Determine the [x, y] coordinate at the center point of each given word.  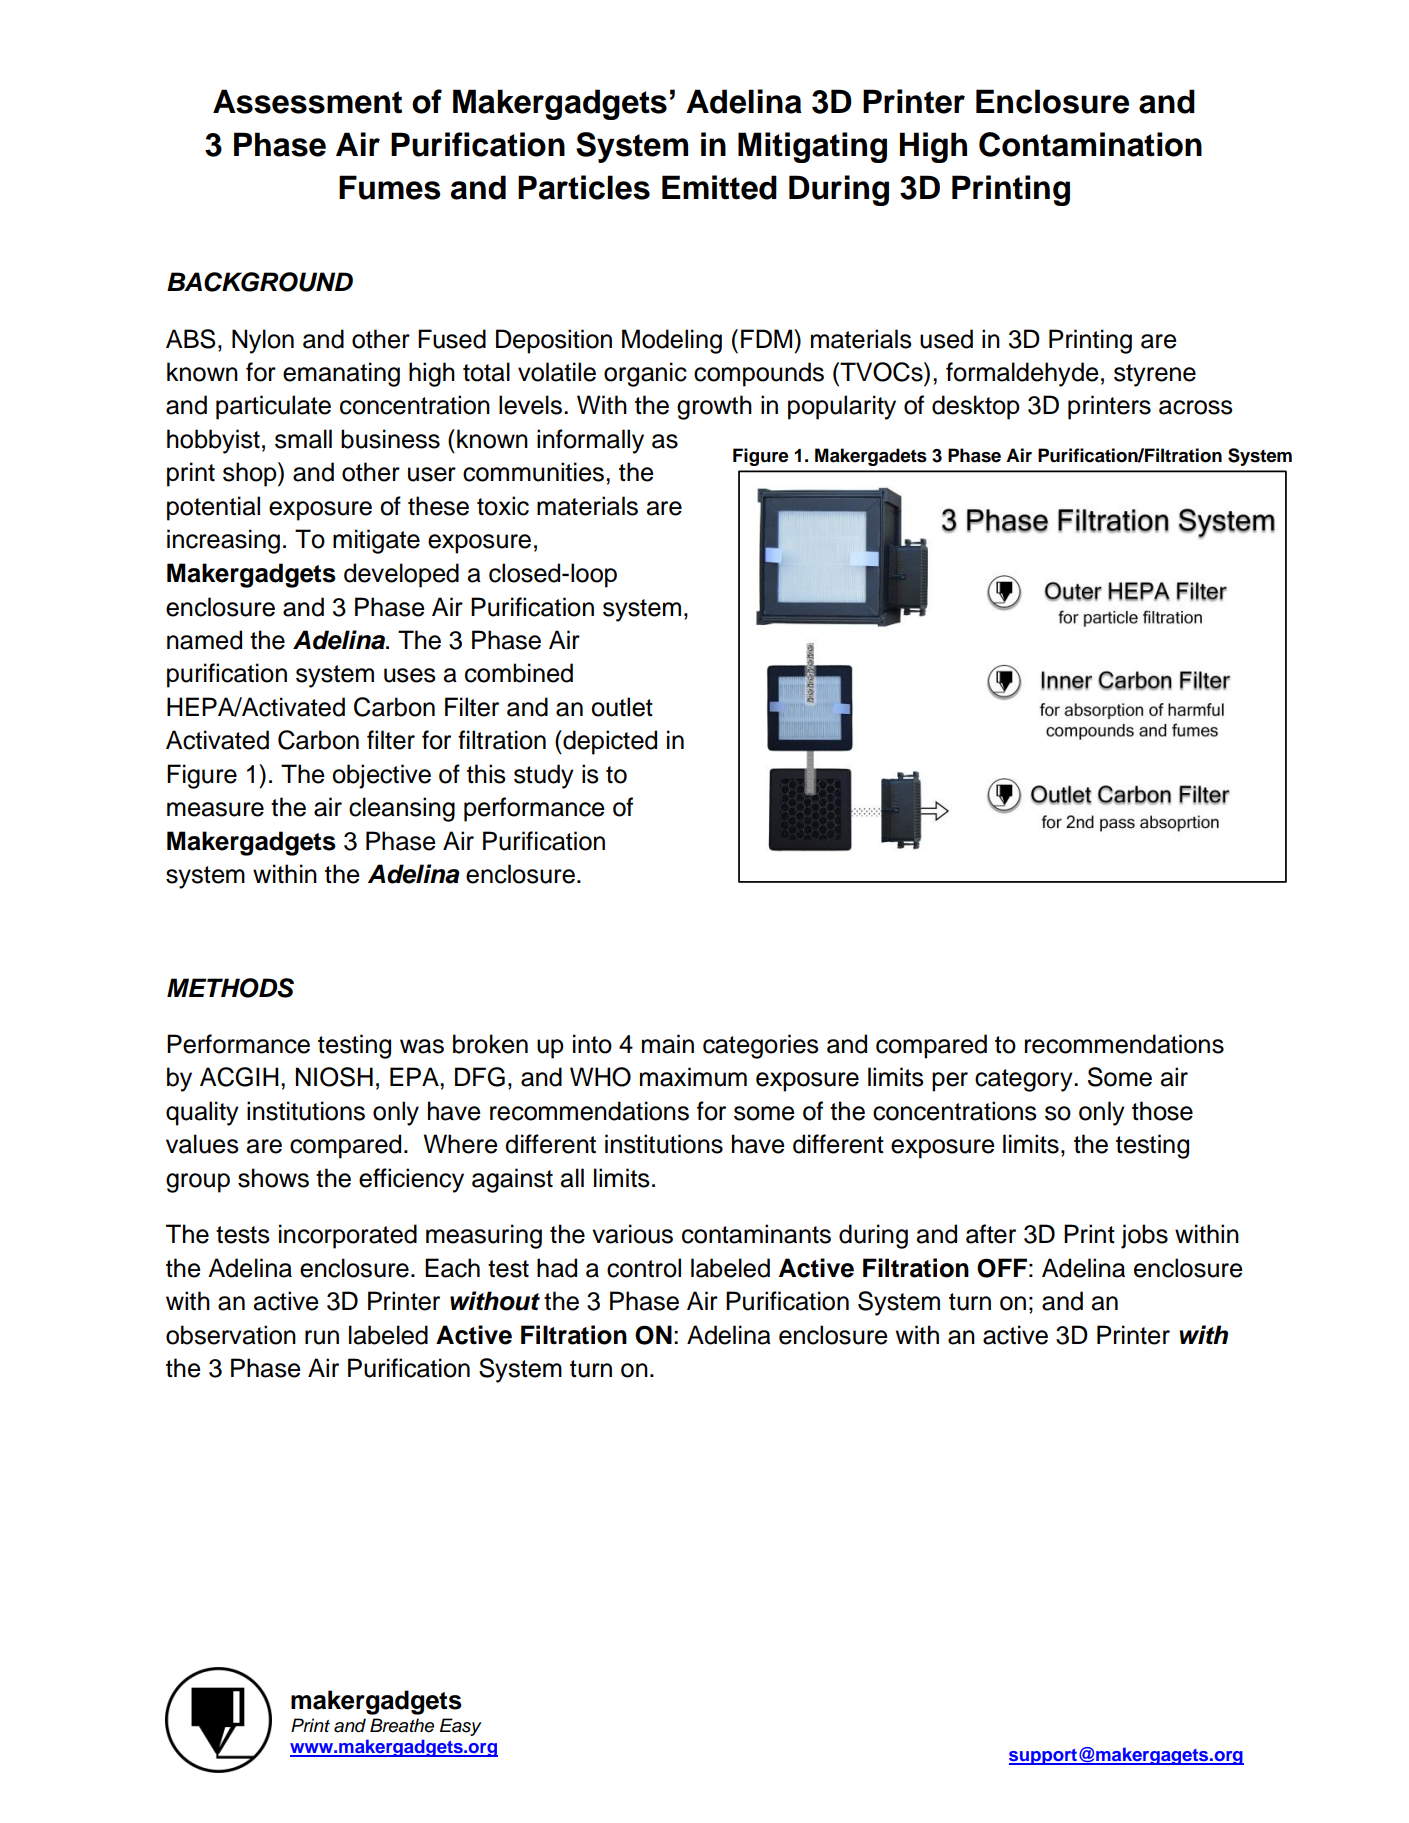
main [668, 1044]
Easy [461, 1727]
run [322, 1337]
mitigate [376, 541]
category [1025, 1080]
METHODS [230, 988]
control [644, 1268]
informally [590, 441]
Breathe [402, 1725]
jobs [1144, 1236]
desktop [976, 407]
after [991, 1234]
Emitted [719, 187]
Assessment [307, 101]
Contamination [1090, 144]
